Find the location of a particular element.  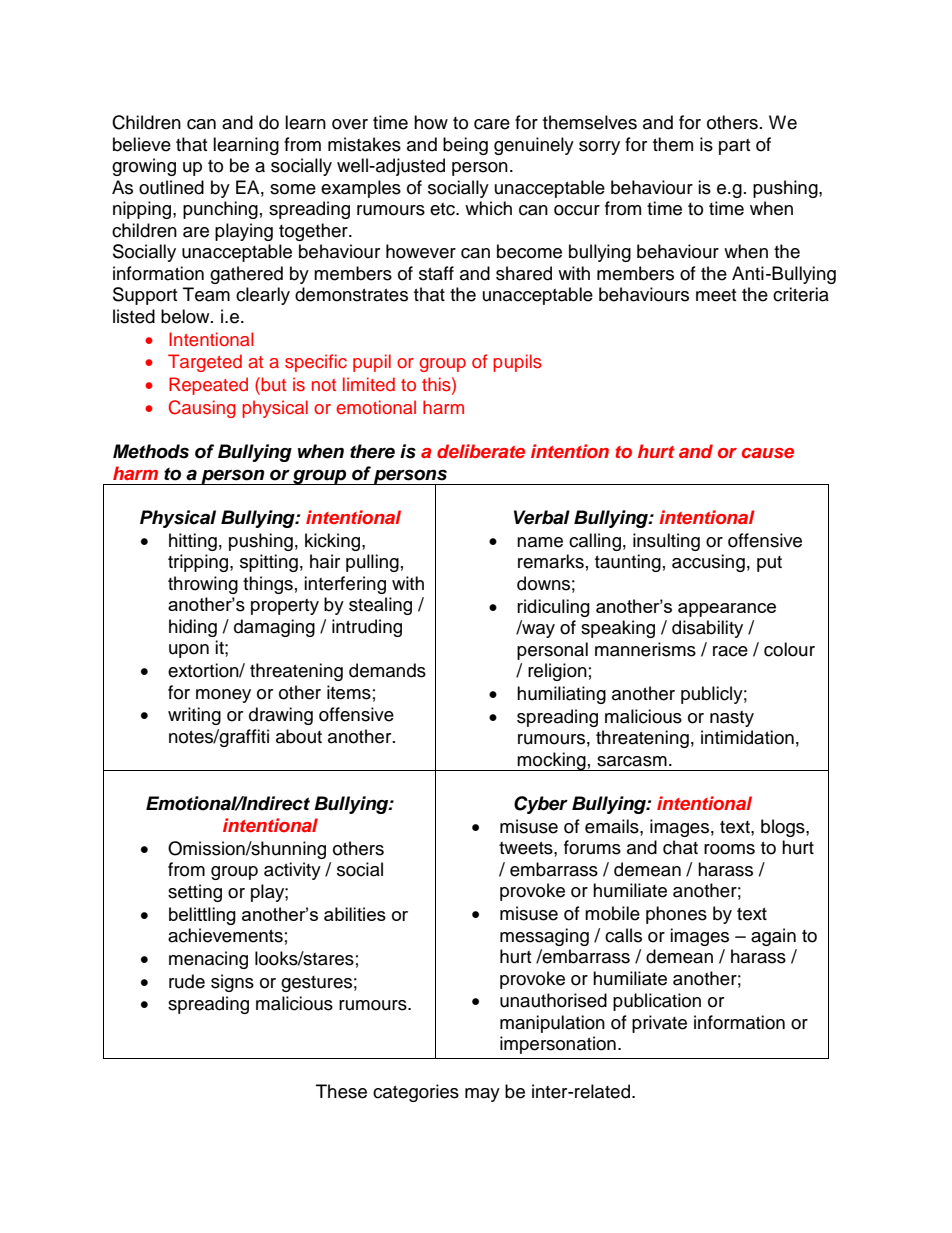

private is located at coordinates (659, 1024).
